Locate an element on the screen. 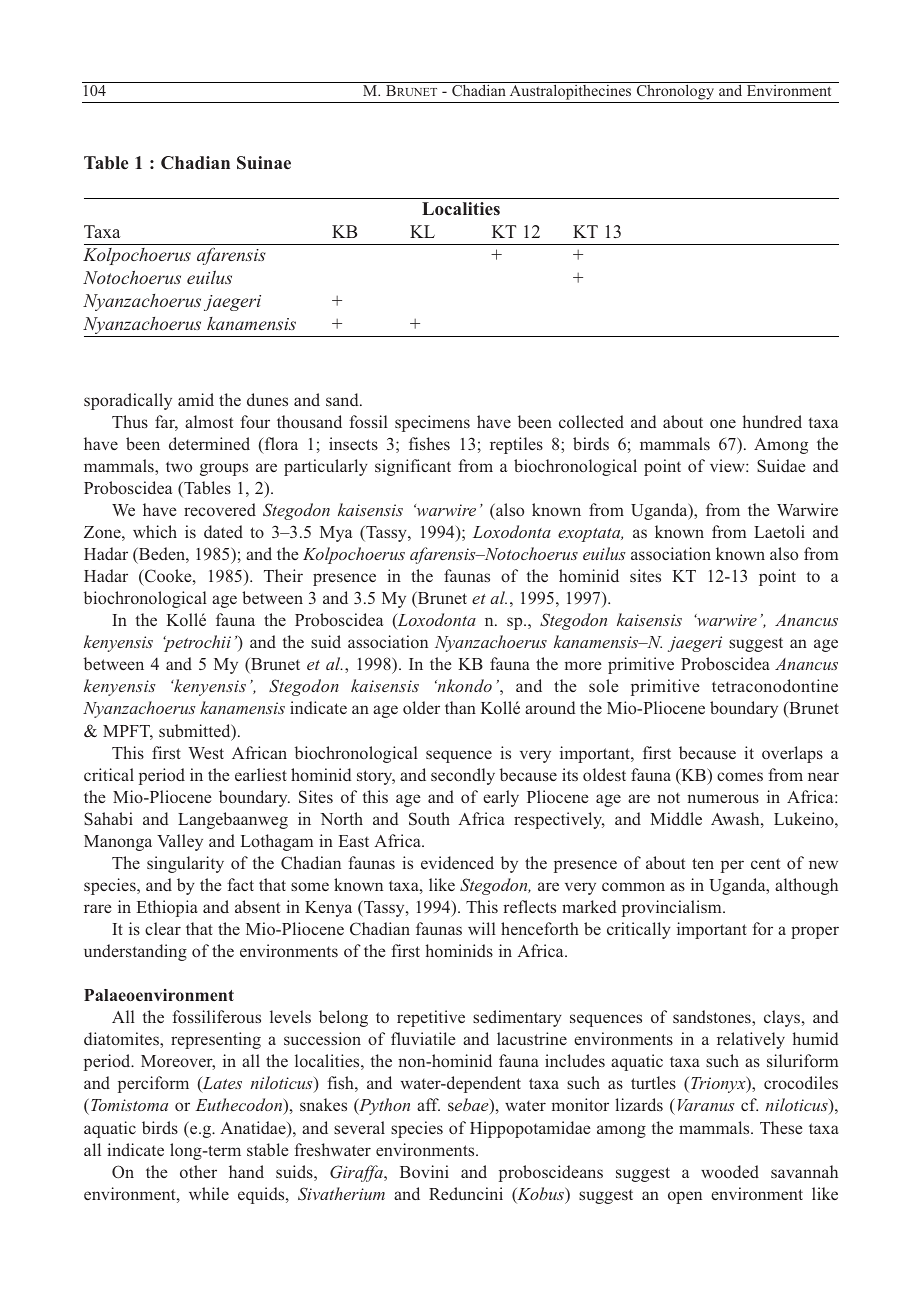 This screenshot has width=924, height=1308. than is located at coordinates (460, 707).
